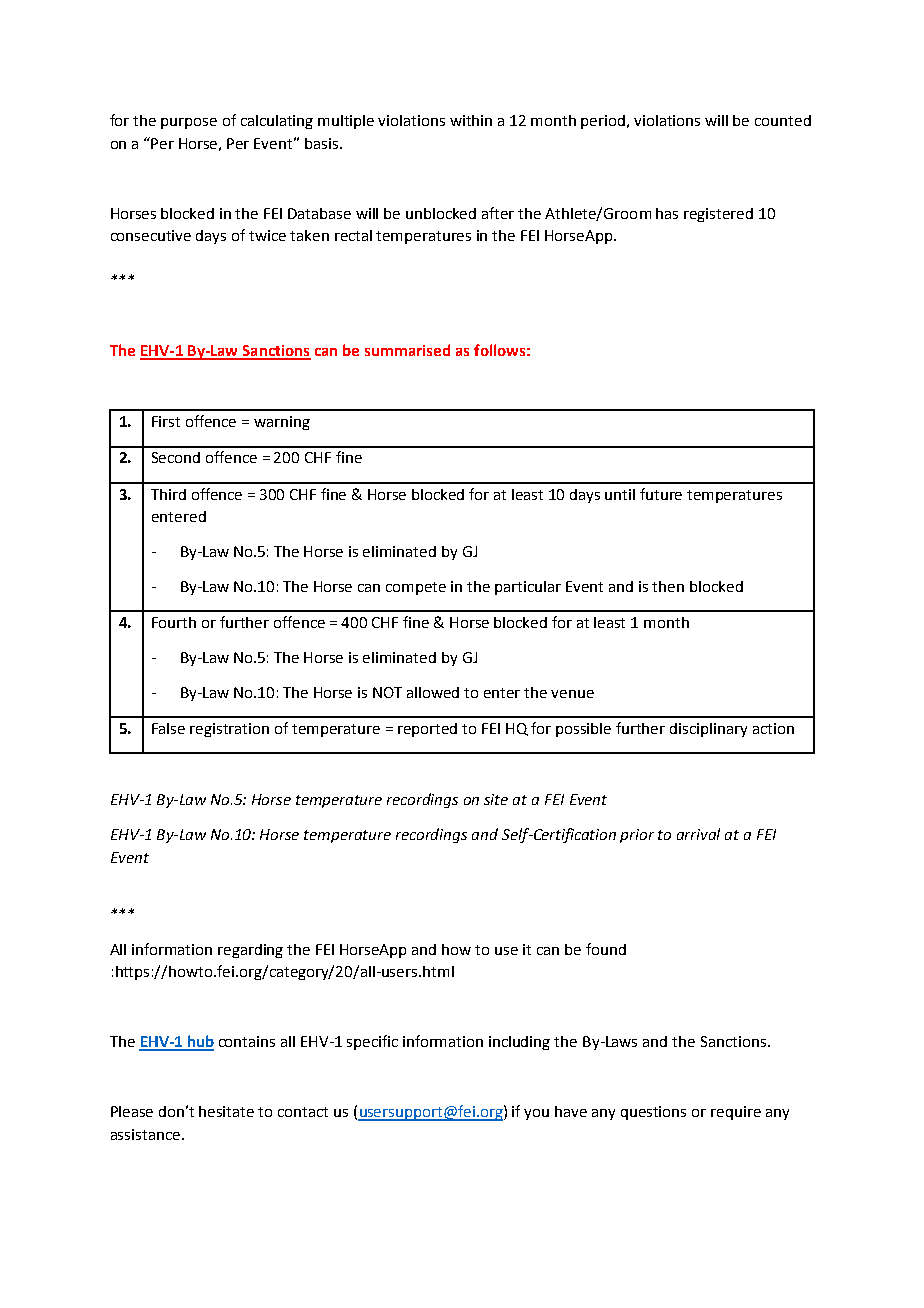 The height and width of the screenshot is (1308, 924). I want to click on regarding, so click(250, 951).
